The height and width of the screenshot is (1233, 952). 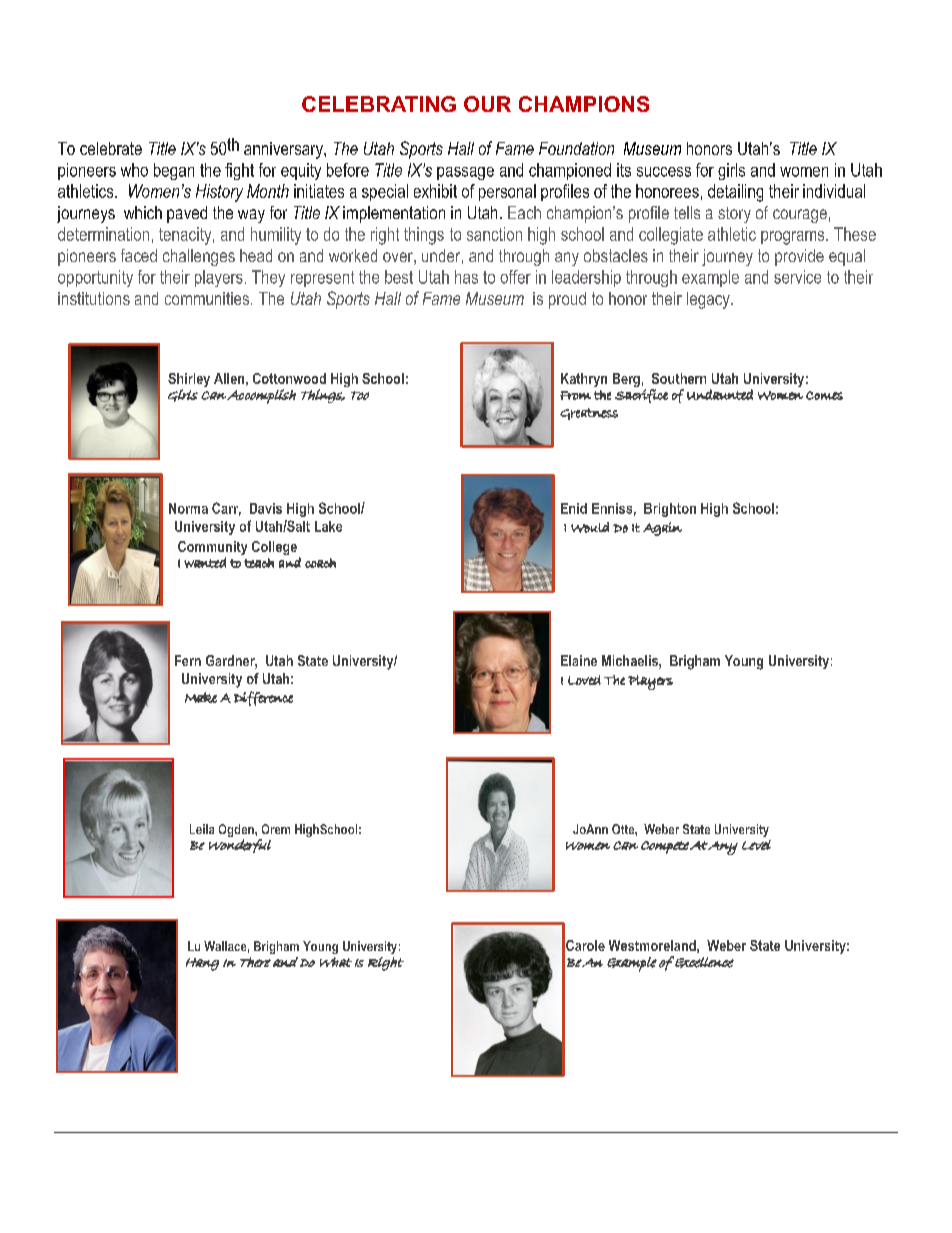 What do you see at coordinates (664, 172) in the screenshot?
I see `success` at bounding box center [664, 172].
